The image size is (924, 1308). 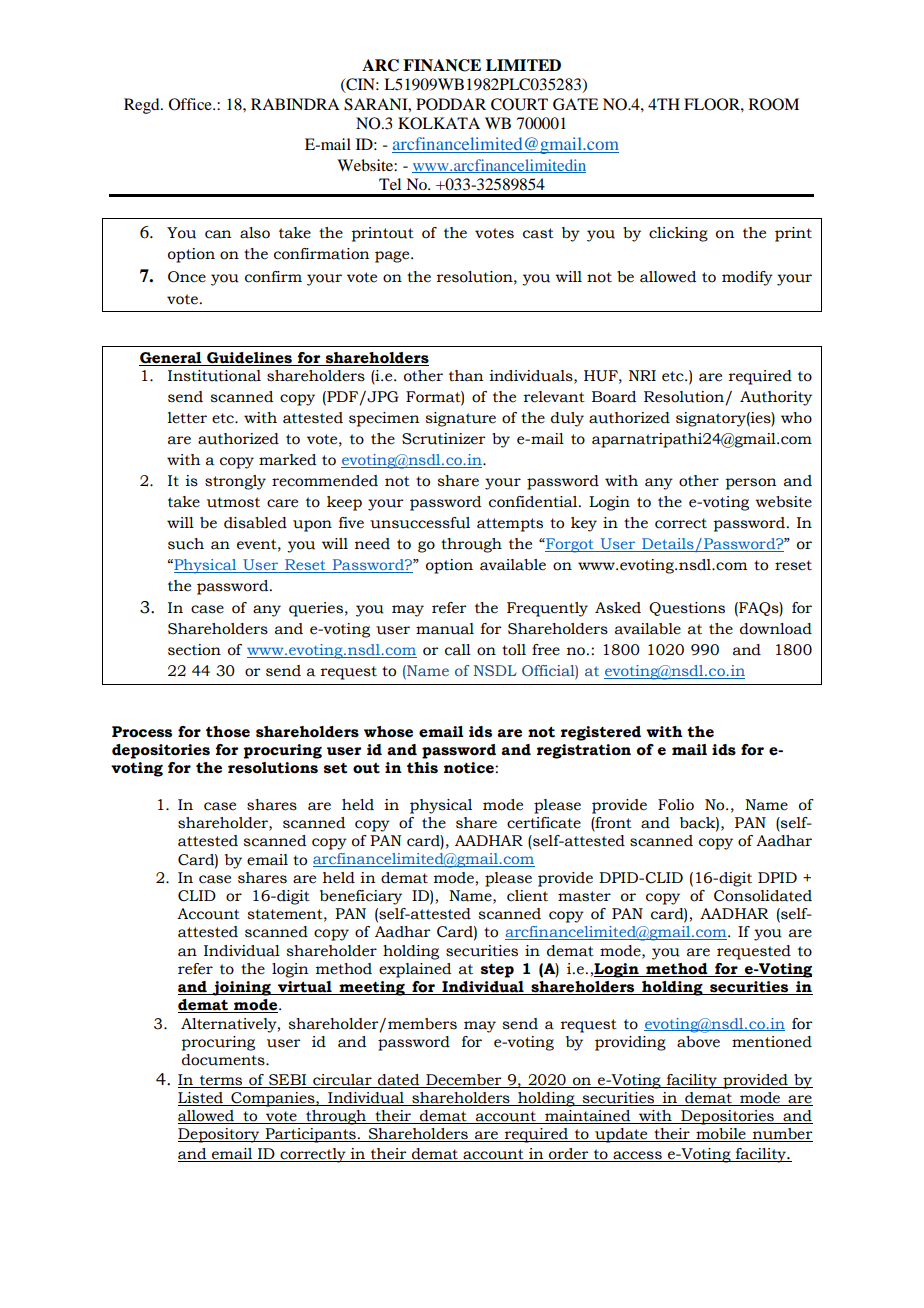 What do you see at coordinates (191, 104) in the document?
I see `Office` at bounding box center [191, 104].
